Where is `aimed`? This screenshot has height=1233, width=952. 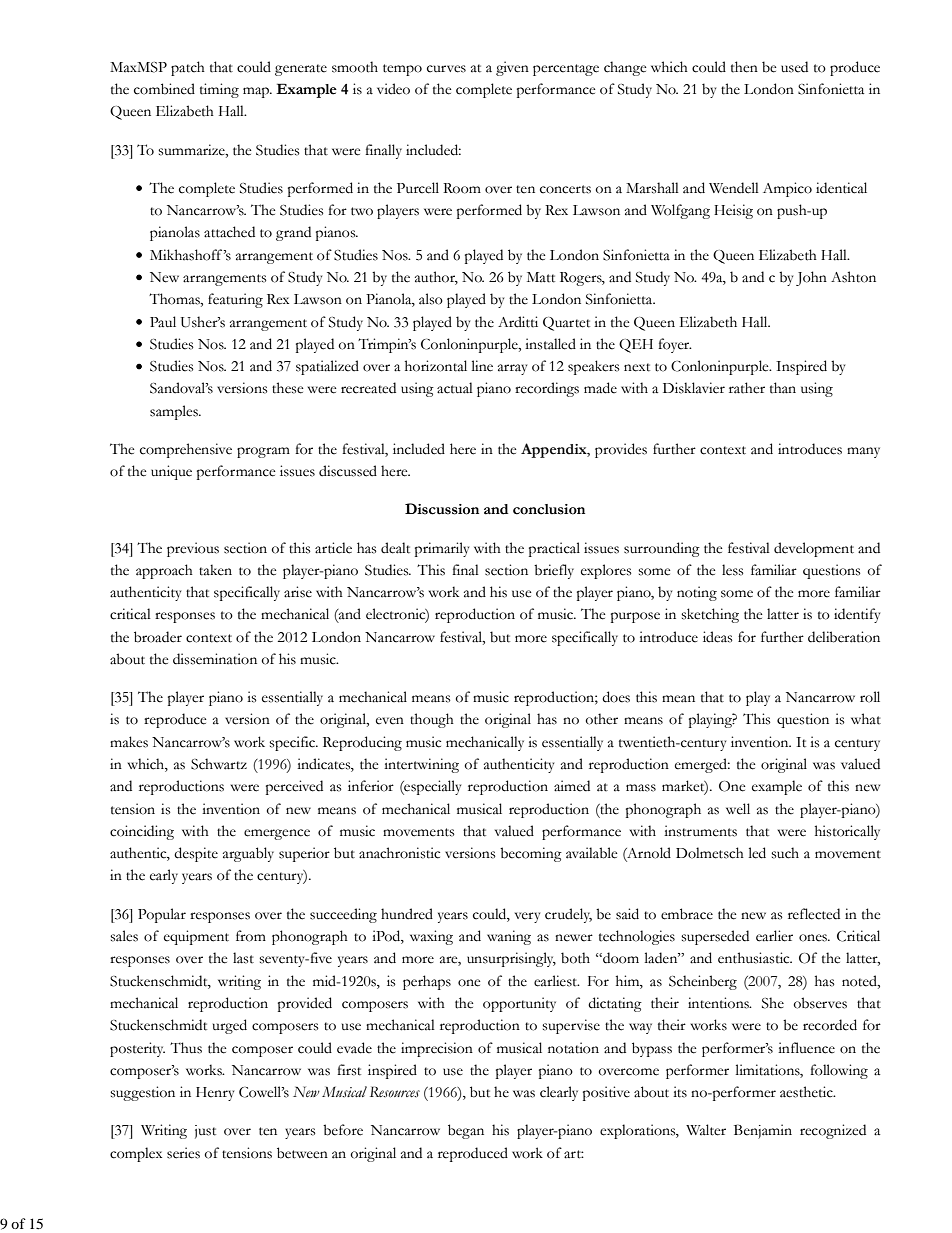 aimed is located at coordinates (572, 786).
